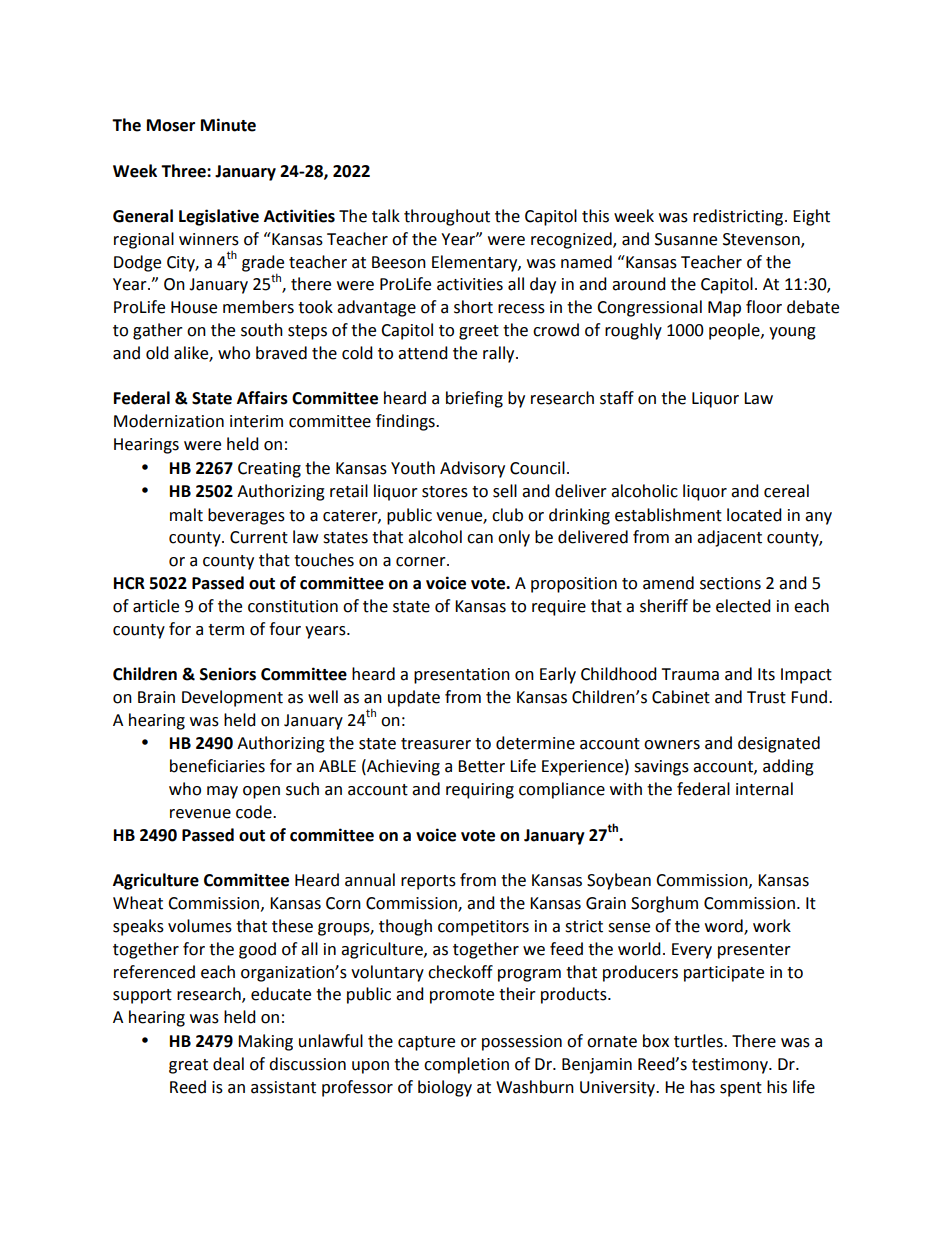  I want to click on completion, so click(466, 1065).
